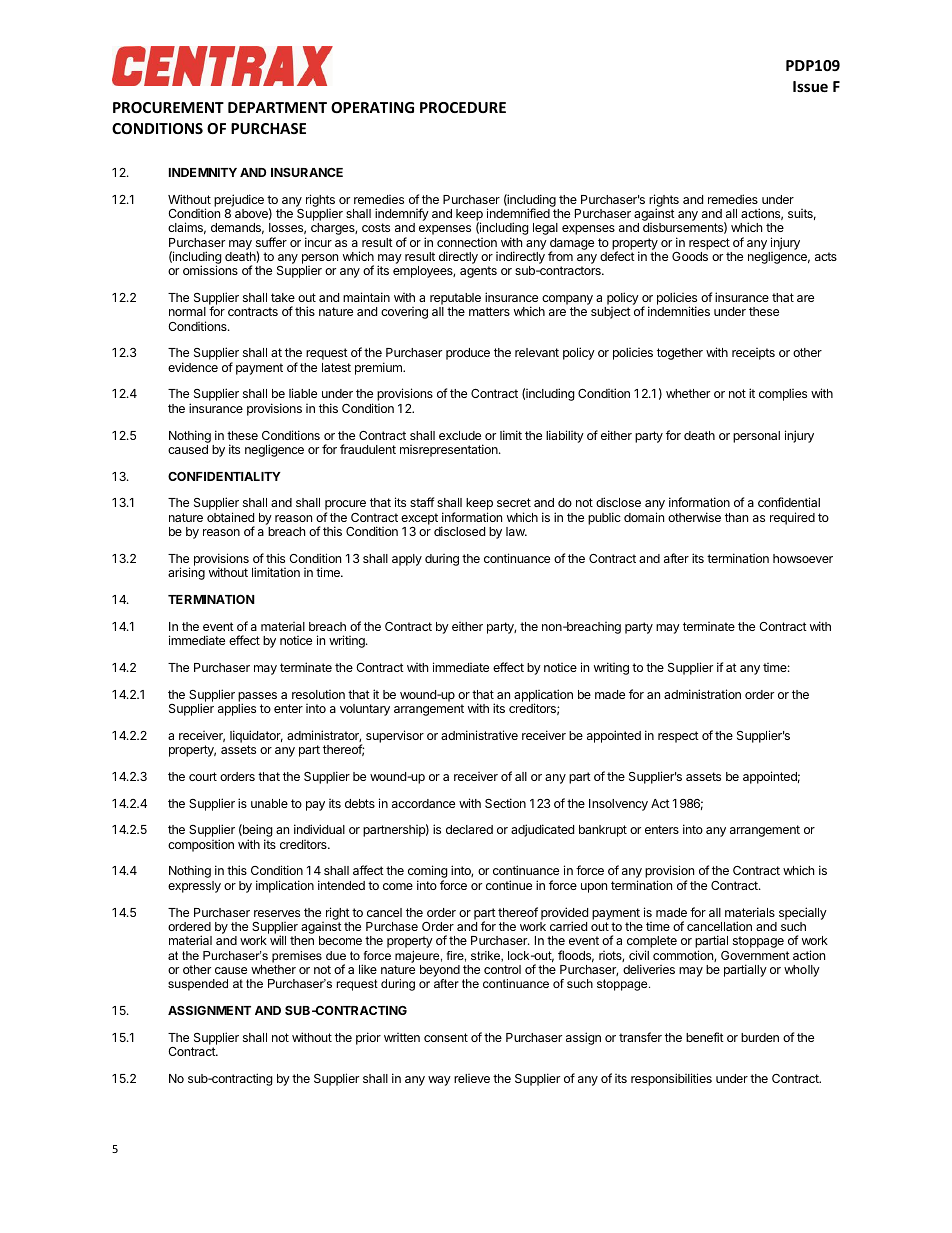  Describe the element at coordinates (516, 531) in the page. I see `law` at that location.
